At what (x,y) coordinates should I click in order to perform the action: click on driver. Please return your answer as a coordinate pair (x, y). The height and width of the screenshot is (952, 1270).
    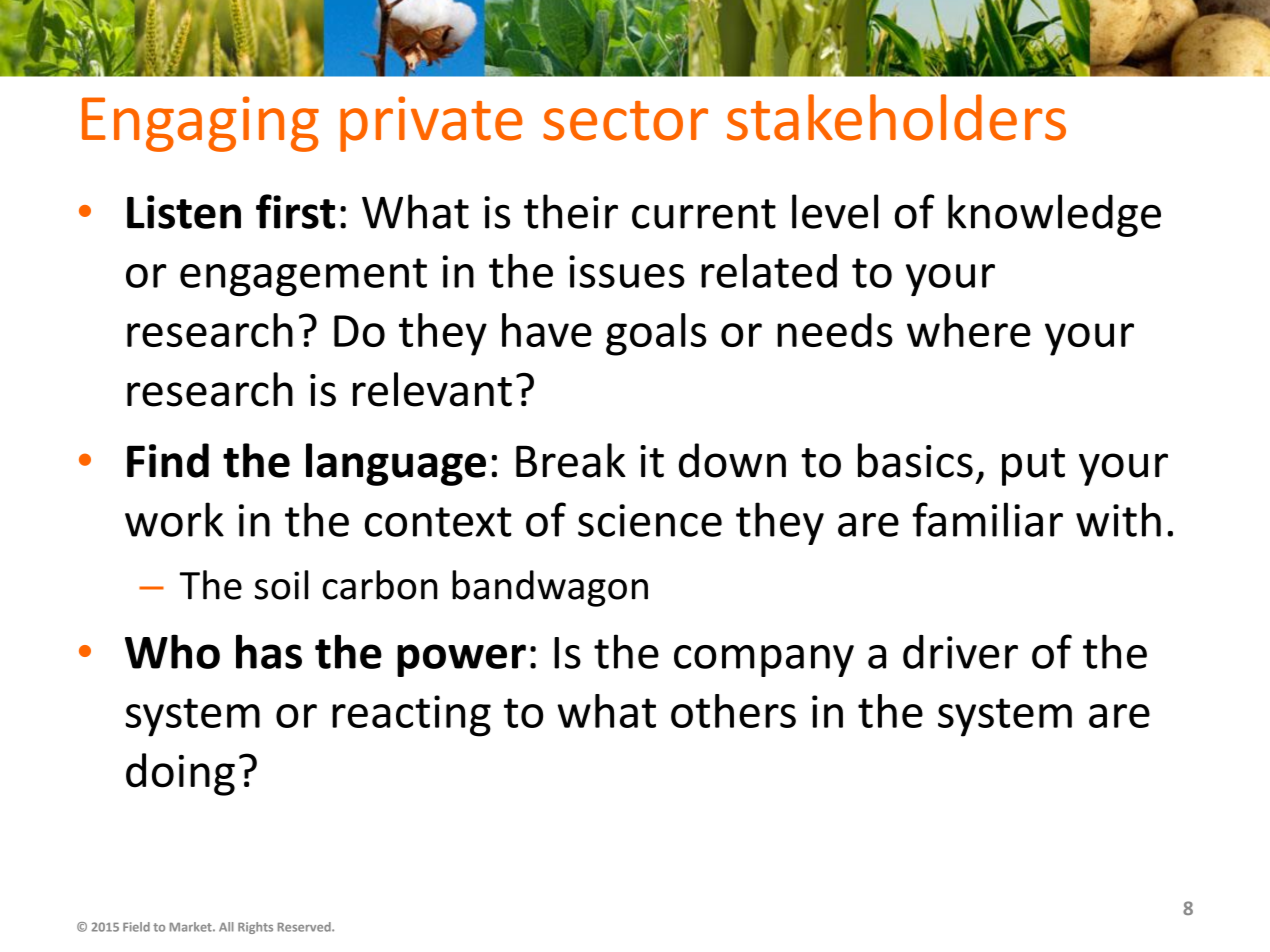
    Looking at the image, I should click on (960, 652).
